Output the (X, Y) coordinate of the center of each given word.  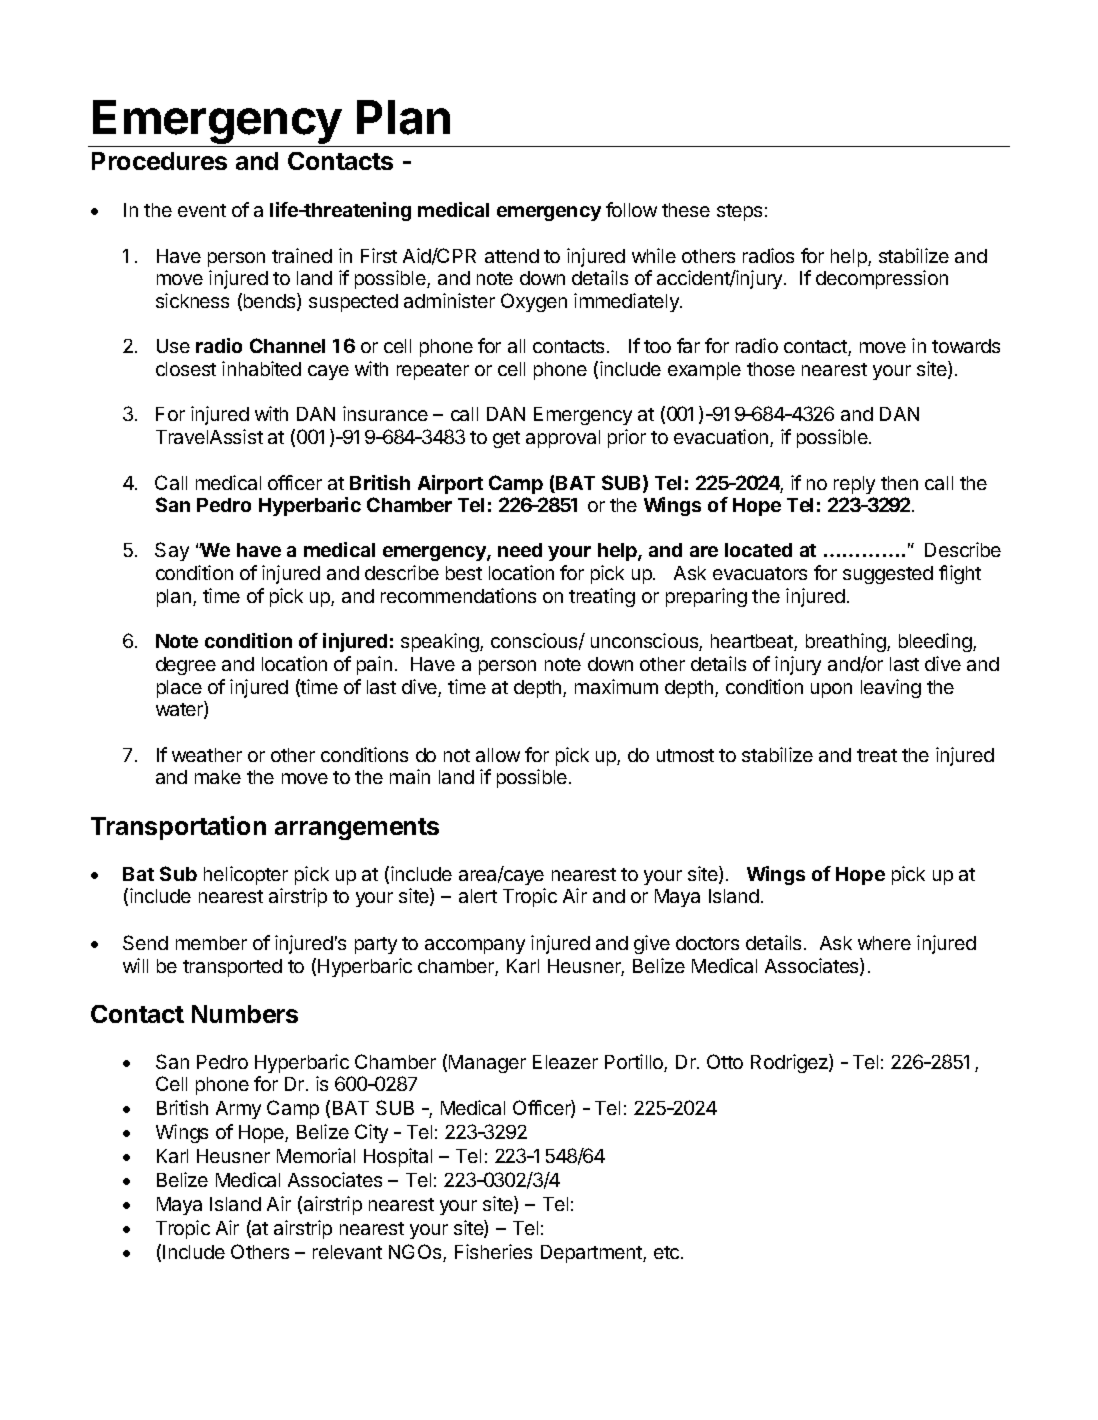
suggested (888, 575)
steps (739, 212)
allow (498, 755)
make (218, 777)
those (771, 369)
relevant (347, 1252)
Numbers (245, 1014)
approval (563, 439)
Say (172, 551)
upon (831, 690)
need (520, 550)
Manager (487, 1064)
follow (631, 209)
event (202, 210)
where (884, 943)
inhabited (261, 368)
